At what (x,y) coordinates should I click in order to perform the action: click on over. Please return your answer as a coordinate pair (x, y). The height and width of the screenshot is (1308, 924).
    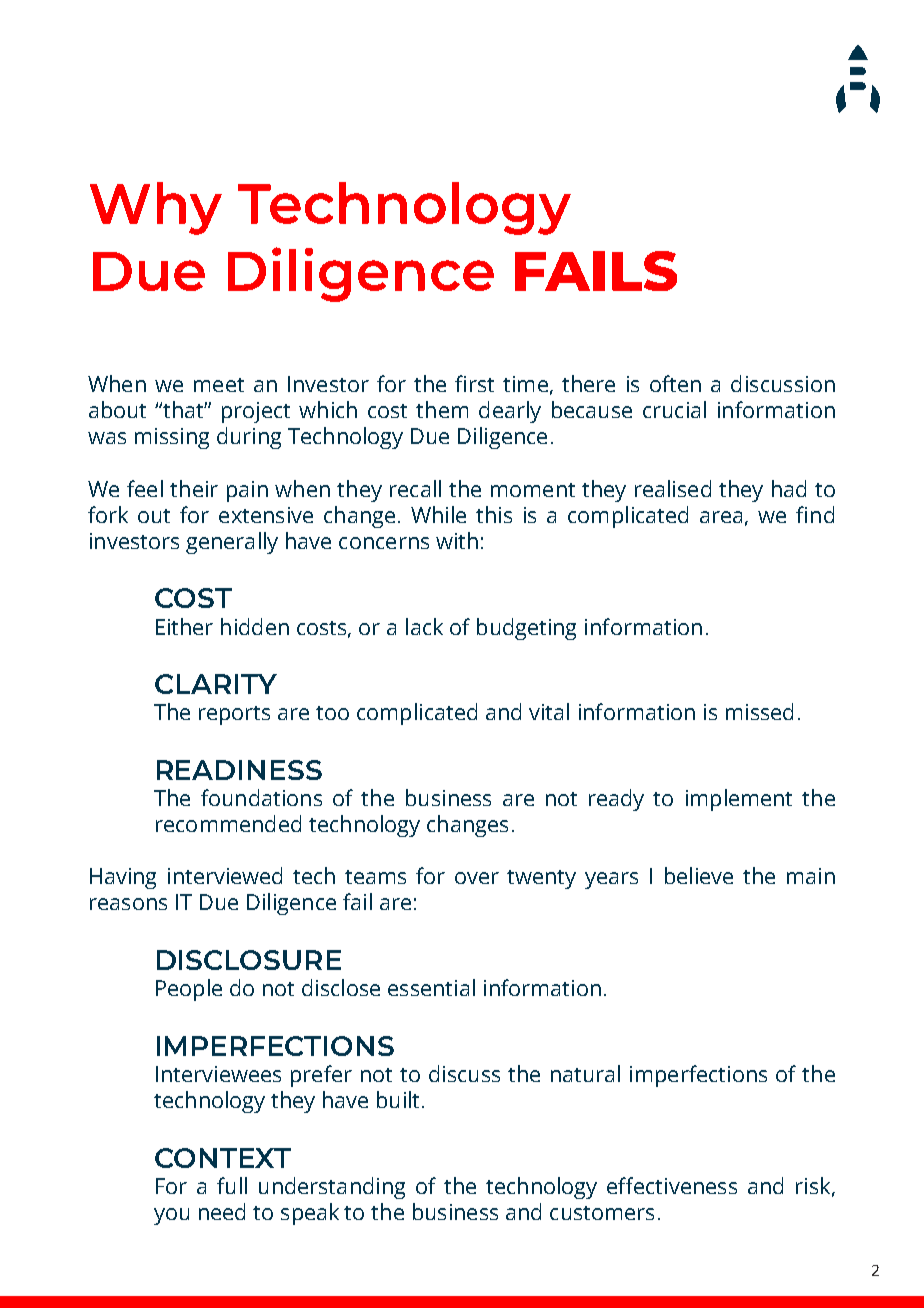
    Looking at the image, I should click on (477, 878).
